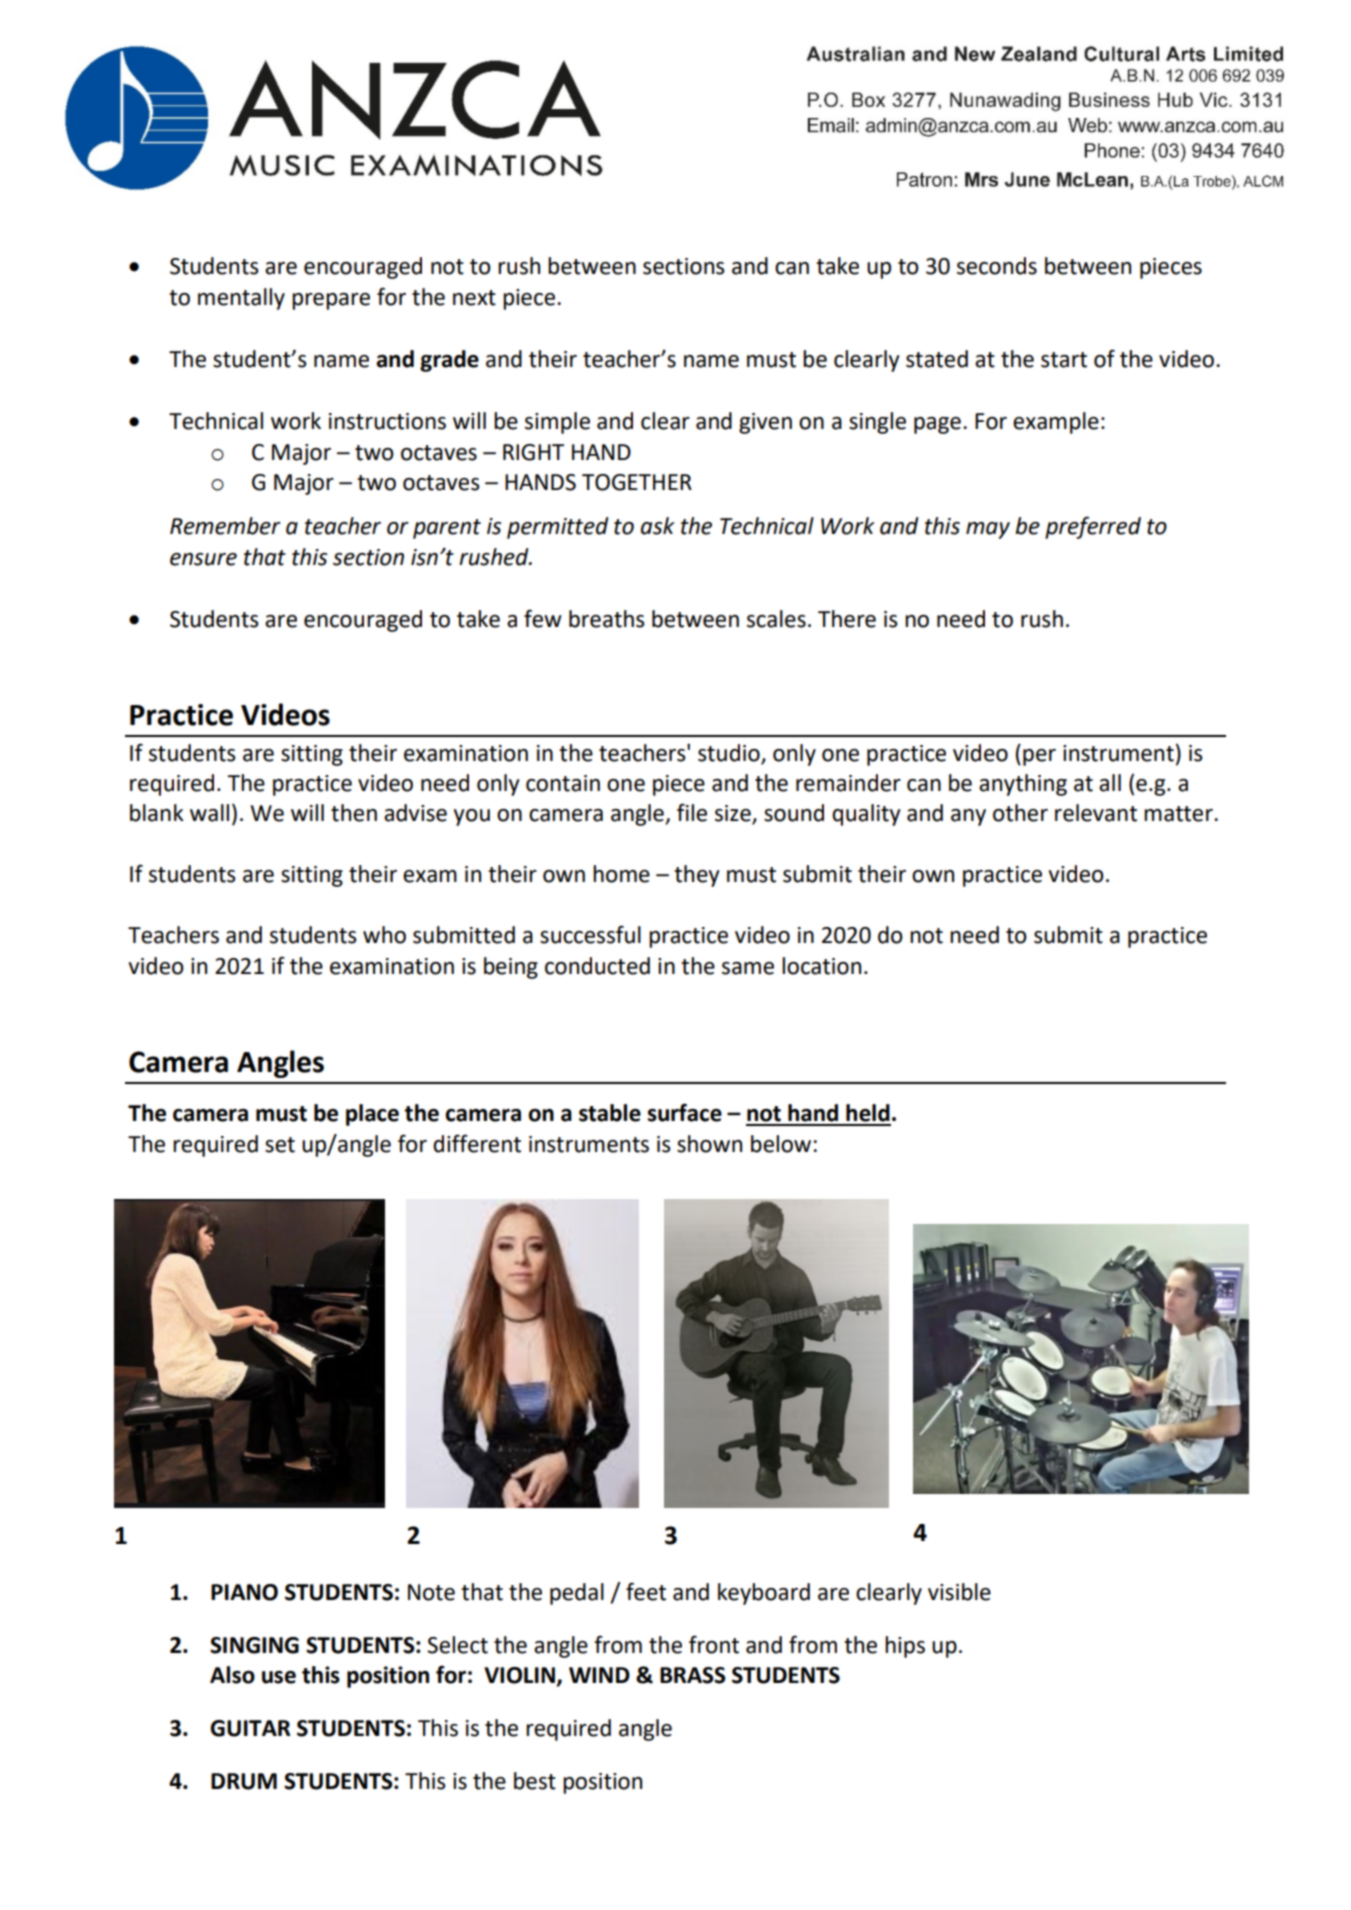 This page has height=1910, width=1351. I want to click on given, so click(765, 423).
